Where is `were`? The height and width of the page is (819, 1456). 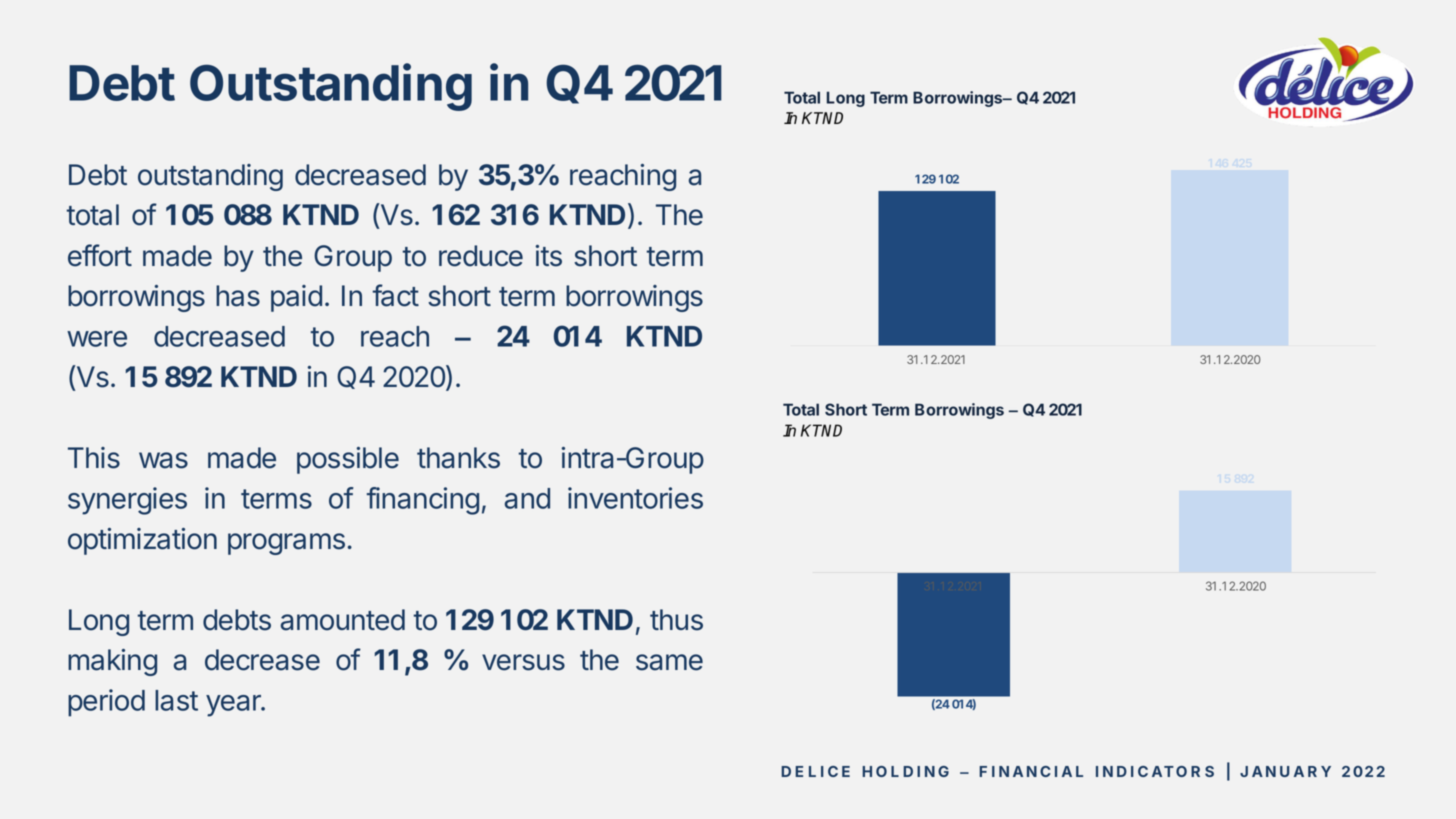 were is located at coordinates (97, 339).
